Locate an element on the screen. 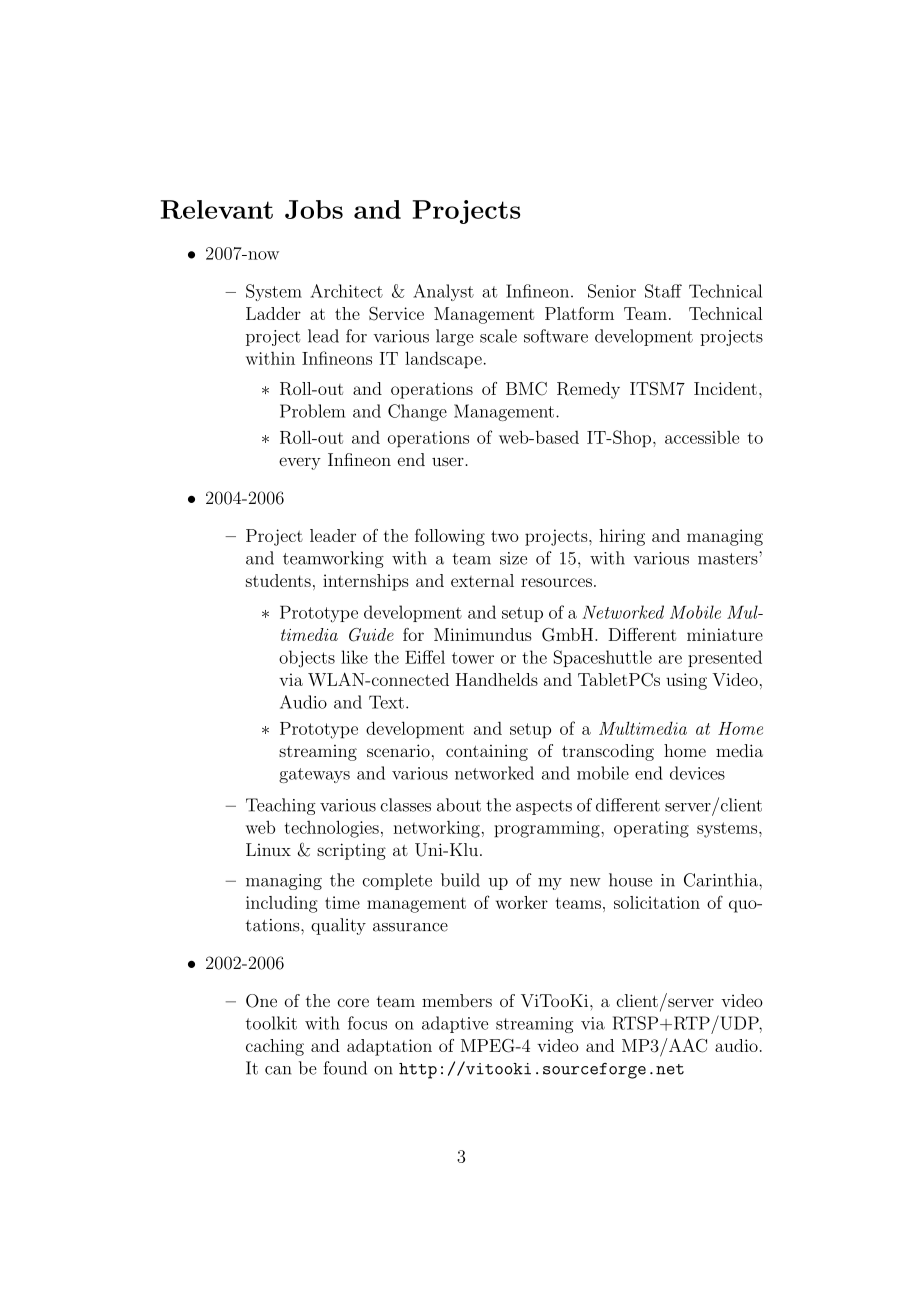  solicitation is located at coordinates (657, 902).
